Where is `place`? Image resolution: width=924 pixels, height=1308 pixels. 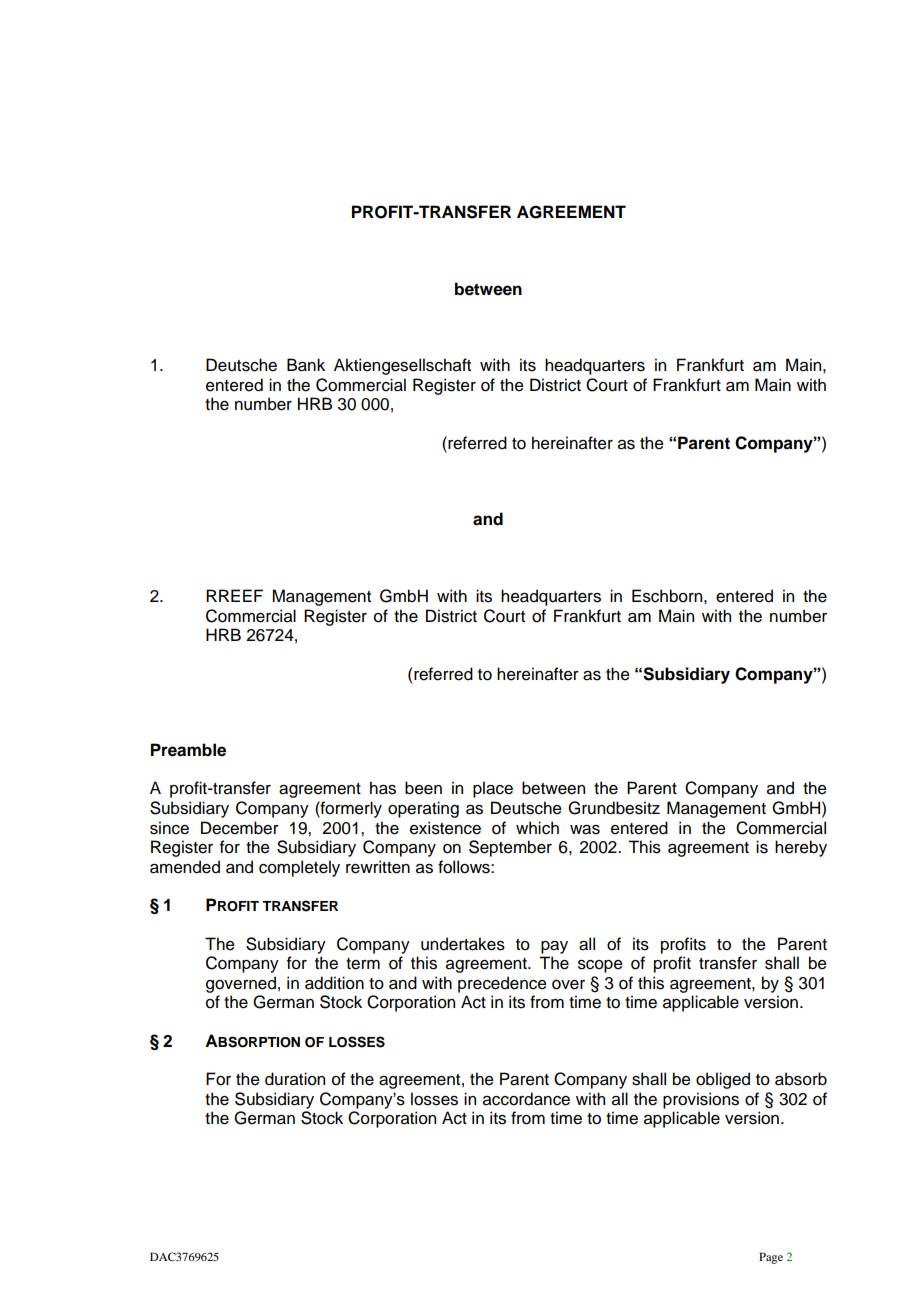 place is located at coordinates (493, 789).
